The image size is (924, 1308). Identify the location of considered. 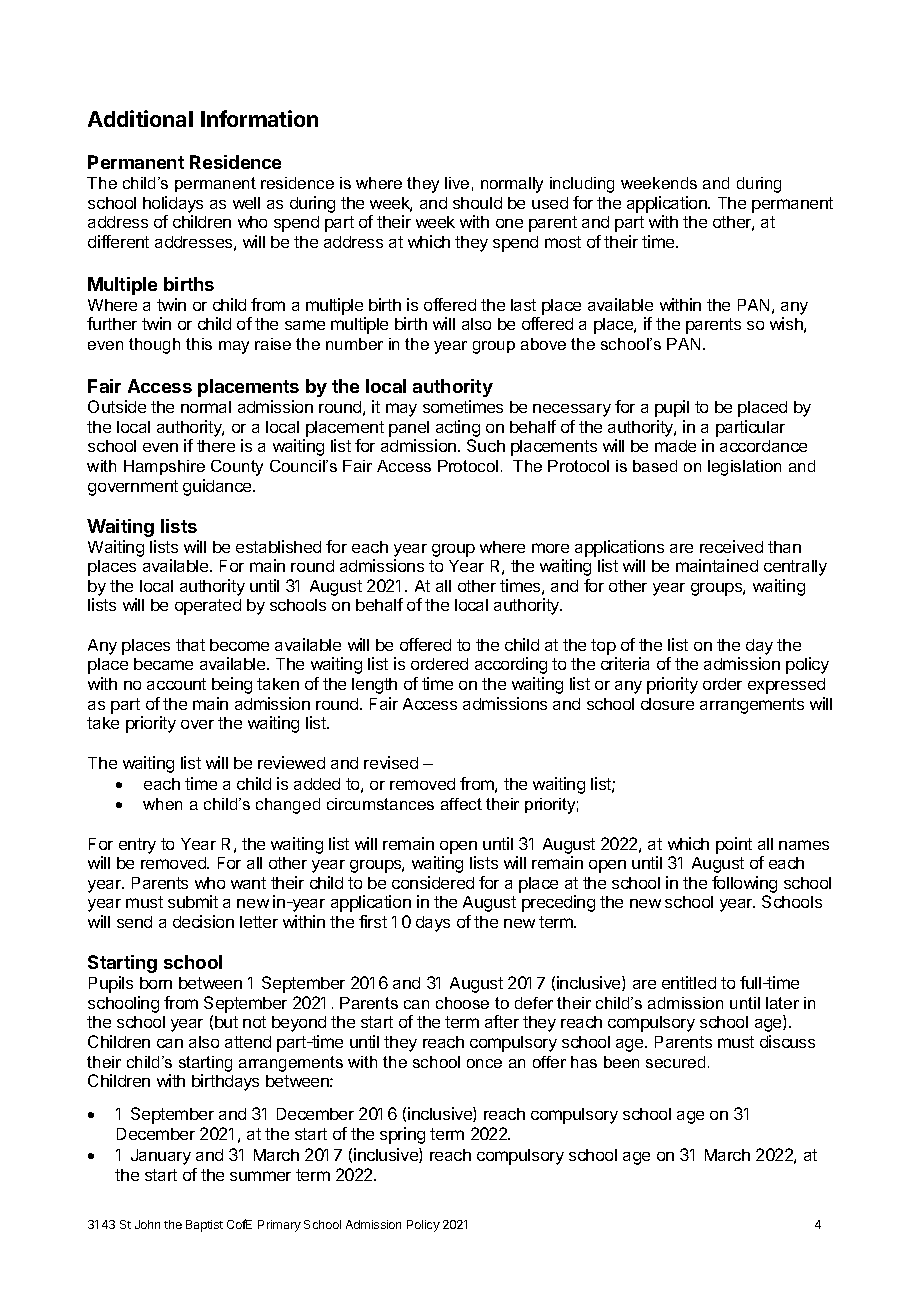
(433, 882).
